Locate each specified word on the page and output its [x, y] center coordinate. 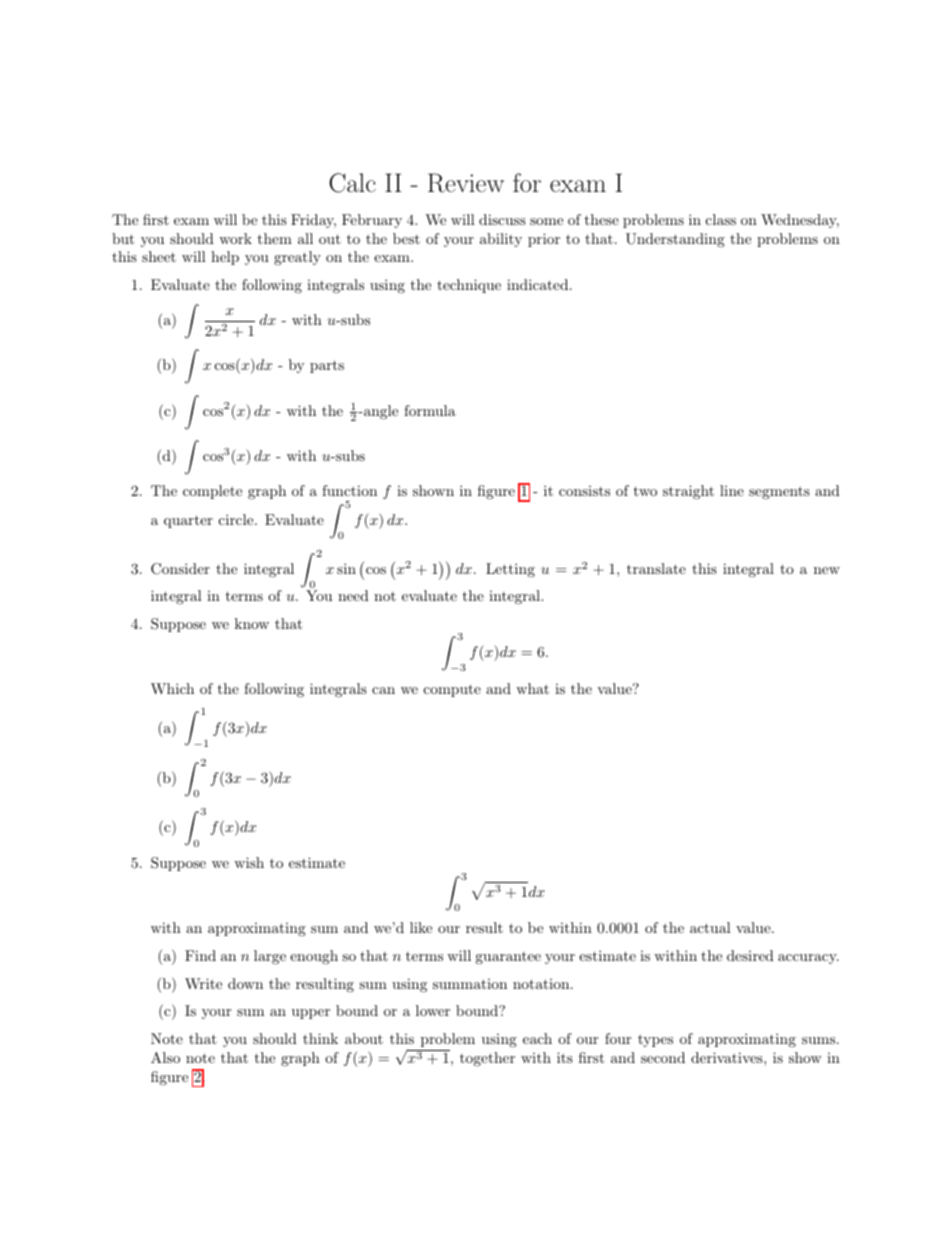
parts [327, 366]
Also [165, 1057]
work [235, 238]
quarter [188, 521]
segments [779, 492]
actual [710, 927]
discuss [502, 219]
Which [172, 688]
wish [249, 862]
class [721, 219]
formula [430, 410]
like [421, 927]
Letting [510, 570]
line [732, 490]
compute [452, 690]
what [532, 688]
